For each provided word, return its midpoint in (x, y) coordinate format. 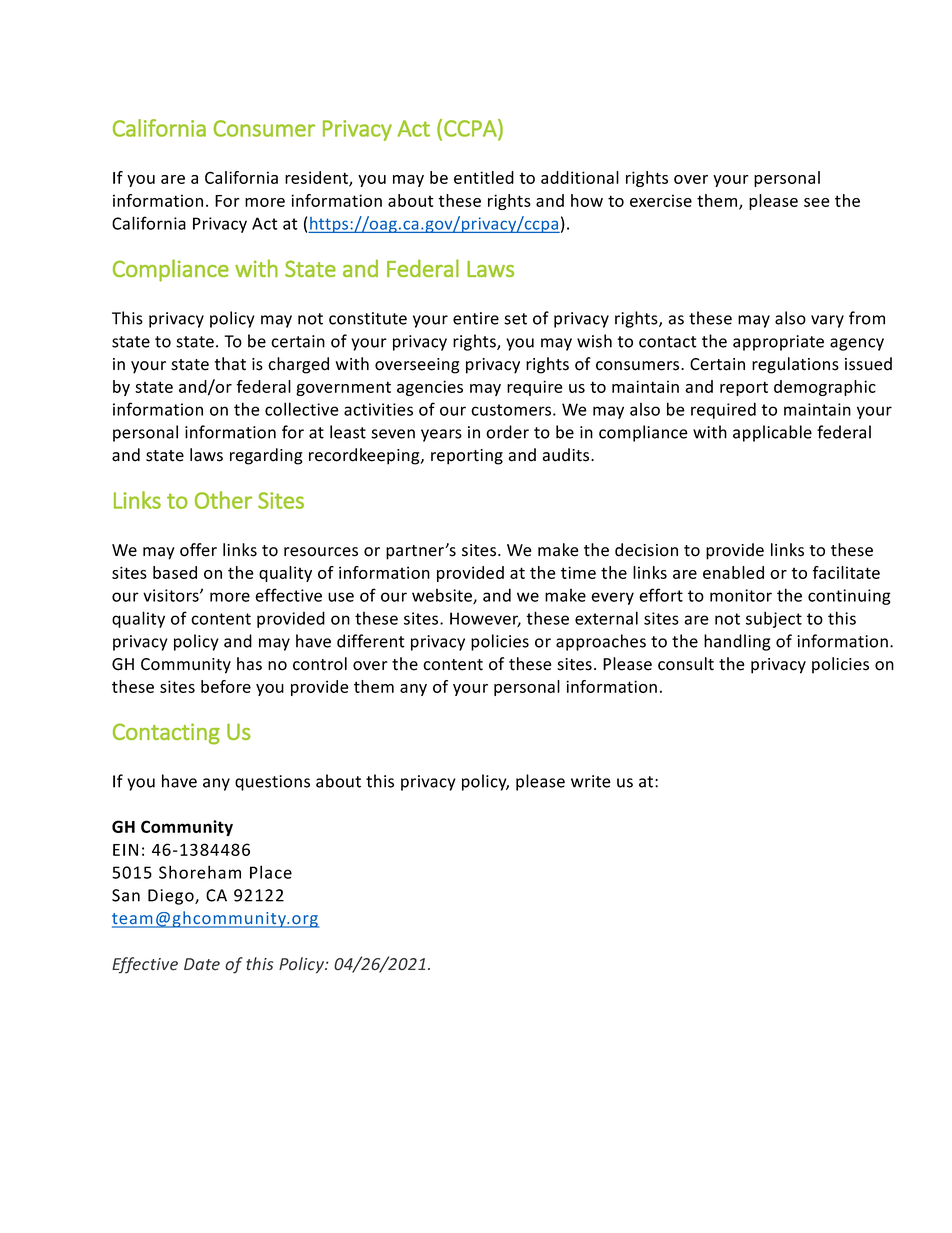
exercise (661, 200)
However (485, 619)
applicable (772, 433)
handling (737, 642)
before (226, 686)
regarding (266, 456)
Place (271, 872)
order (507, 432)
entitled (484, 177)
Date (202, 964)
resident (317, 179)
